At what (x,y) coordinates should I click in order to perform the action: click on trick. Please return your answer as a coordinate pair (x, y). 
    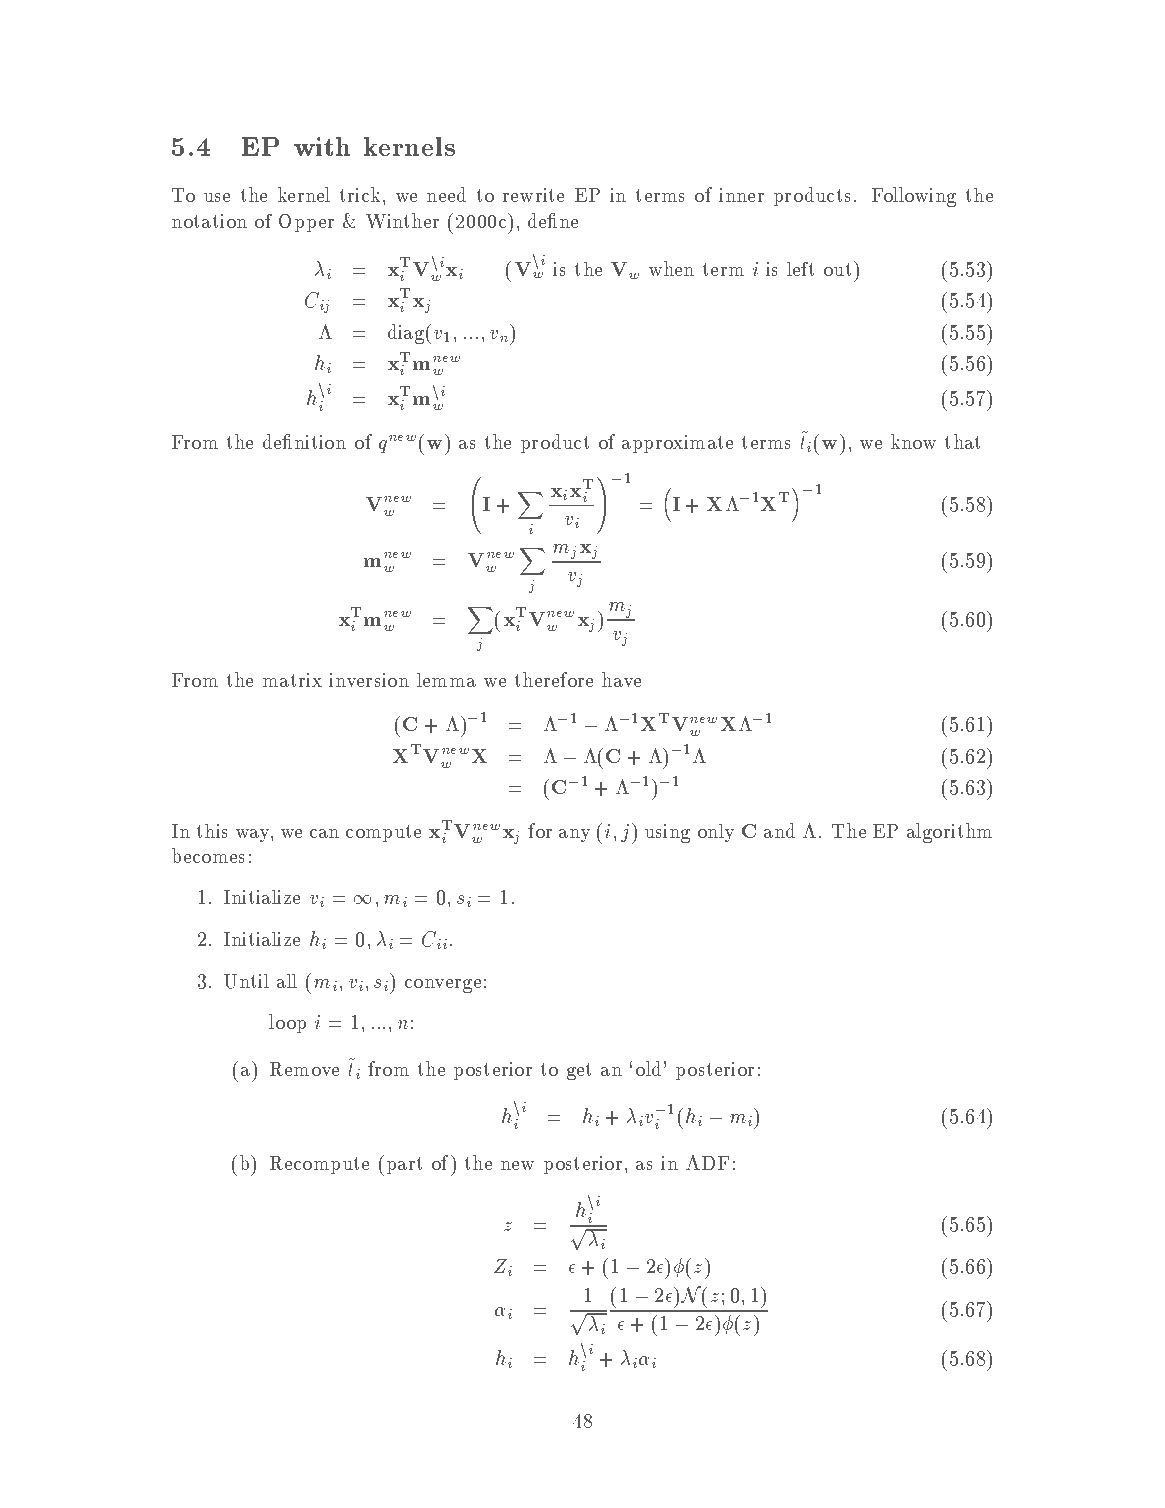
    Looking at the image, I should click on (360, 194).
